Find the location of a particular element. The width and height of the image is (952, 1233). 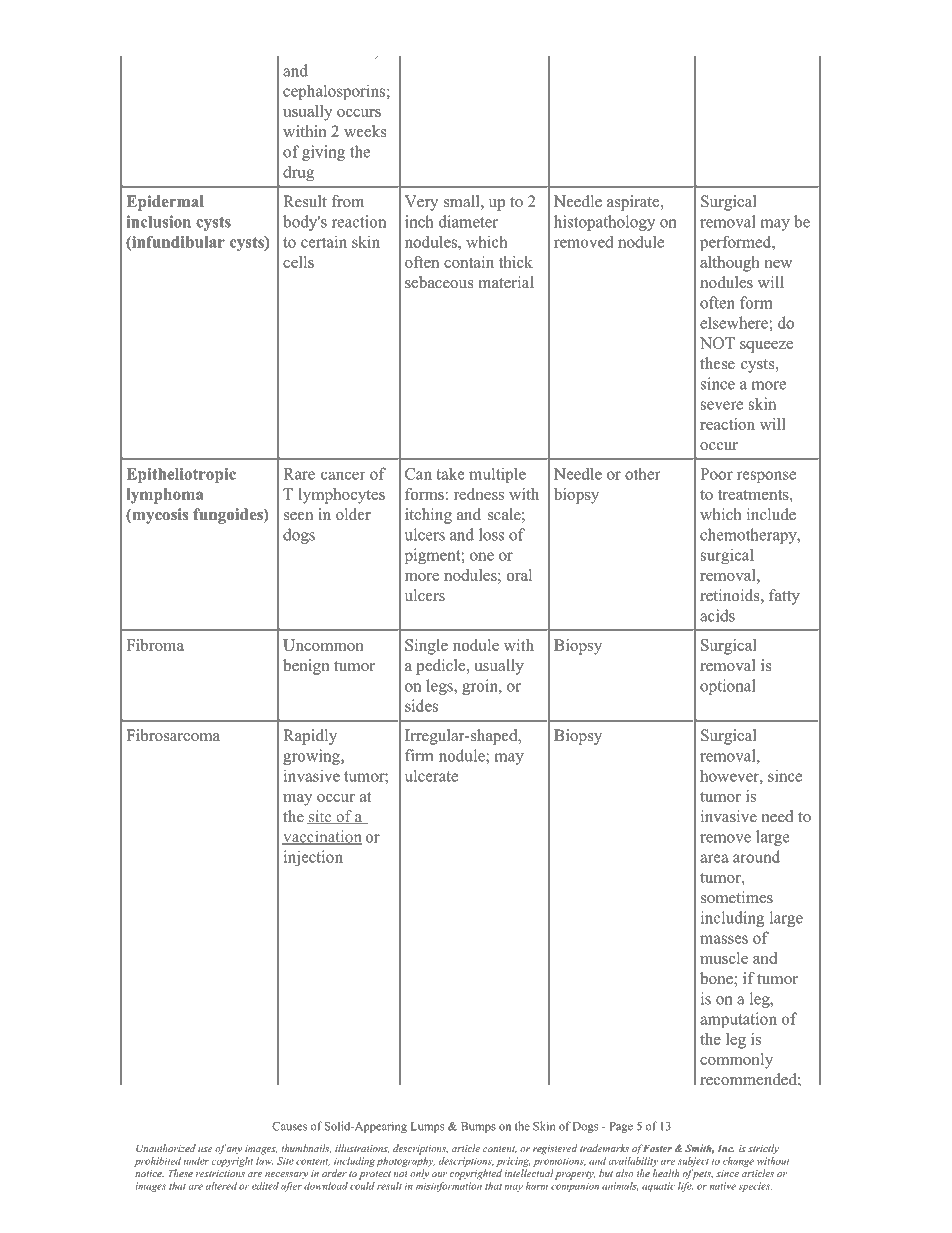

sometimes is located at coordinates (737, 897).
